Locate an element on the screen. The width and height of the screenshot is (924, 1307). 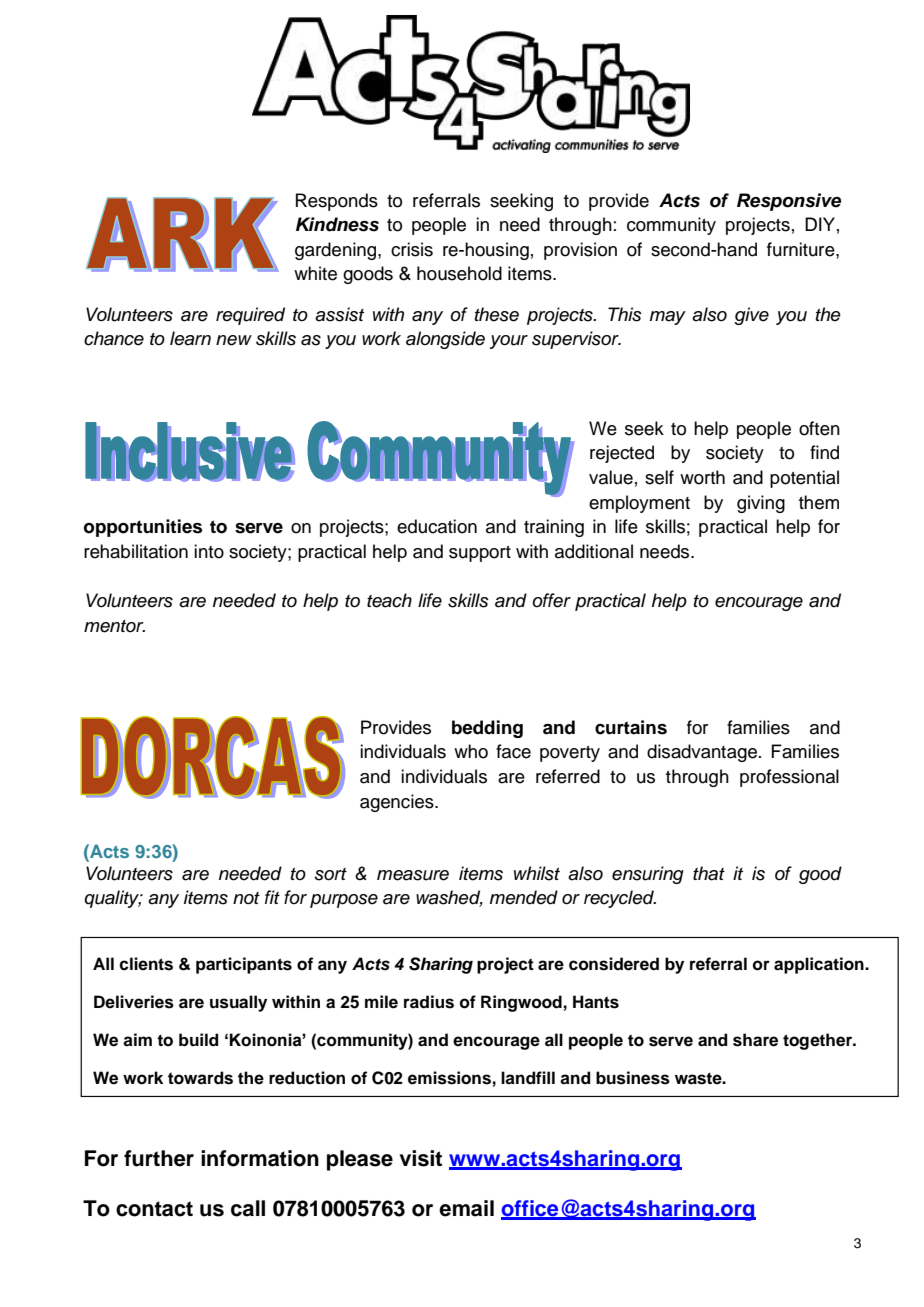
household is located at coordinates (459, 273).
